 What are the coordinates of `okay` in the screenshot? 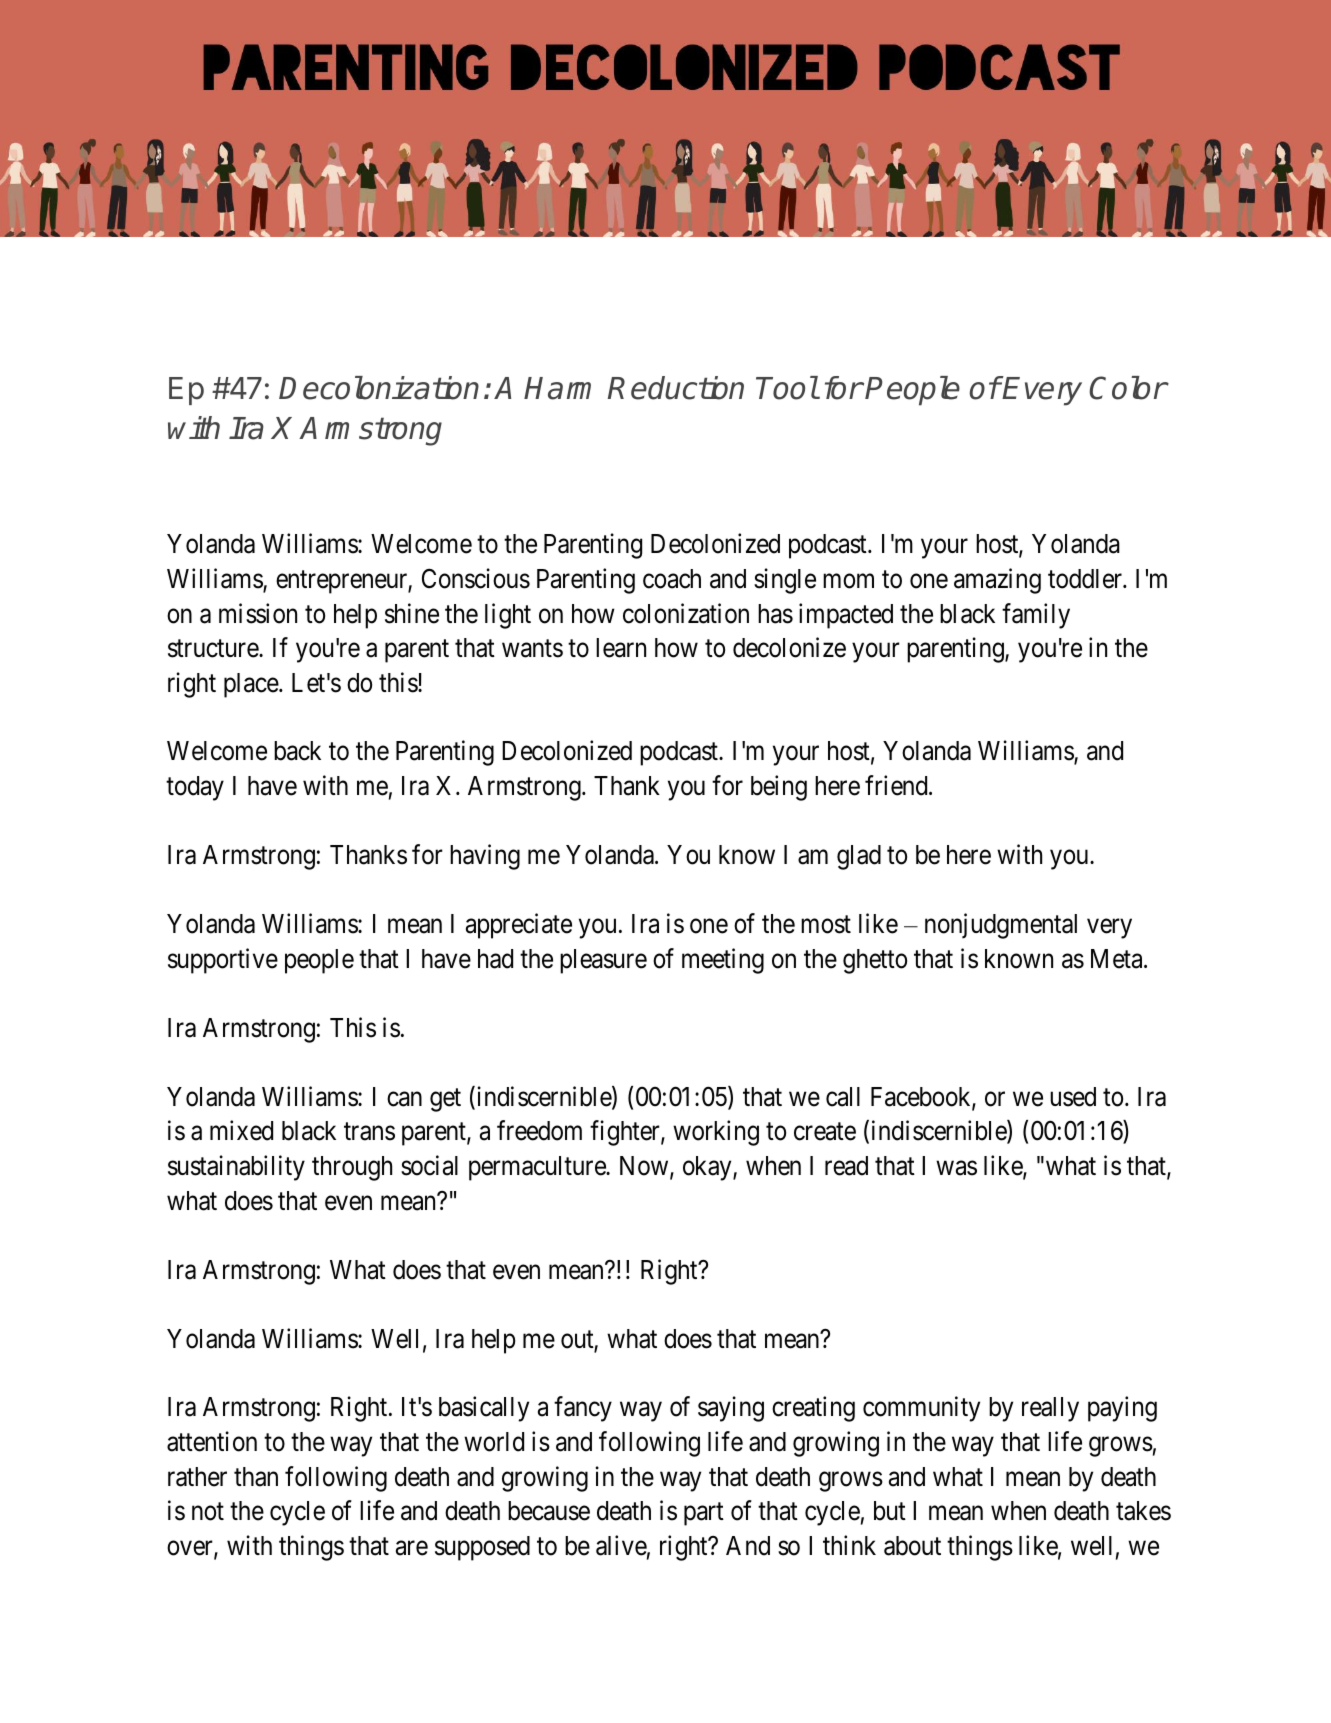 It's located at (708, 1168).
